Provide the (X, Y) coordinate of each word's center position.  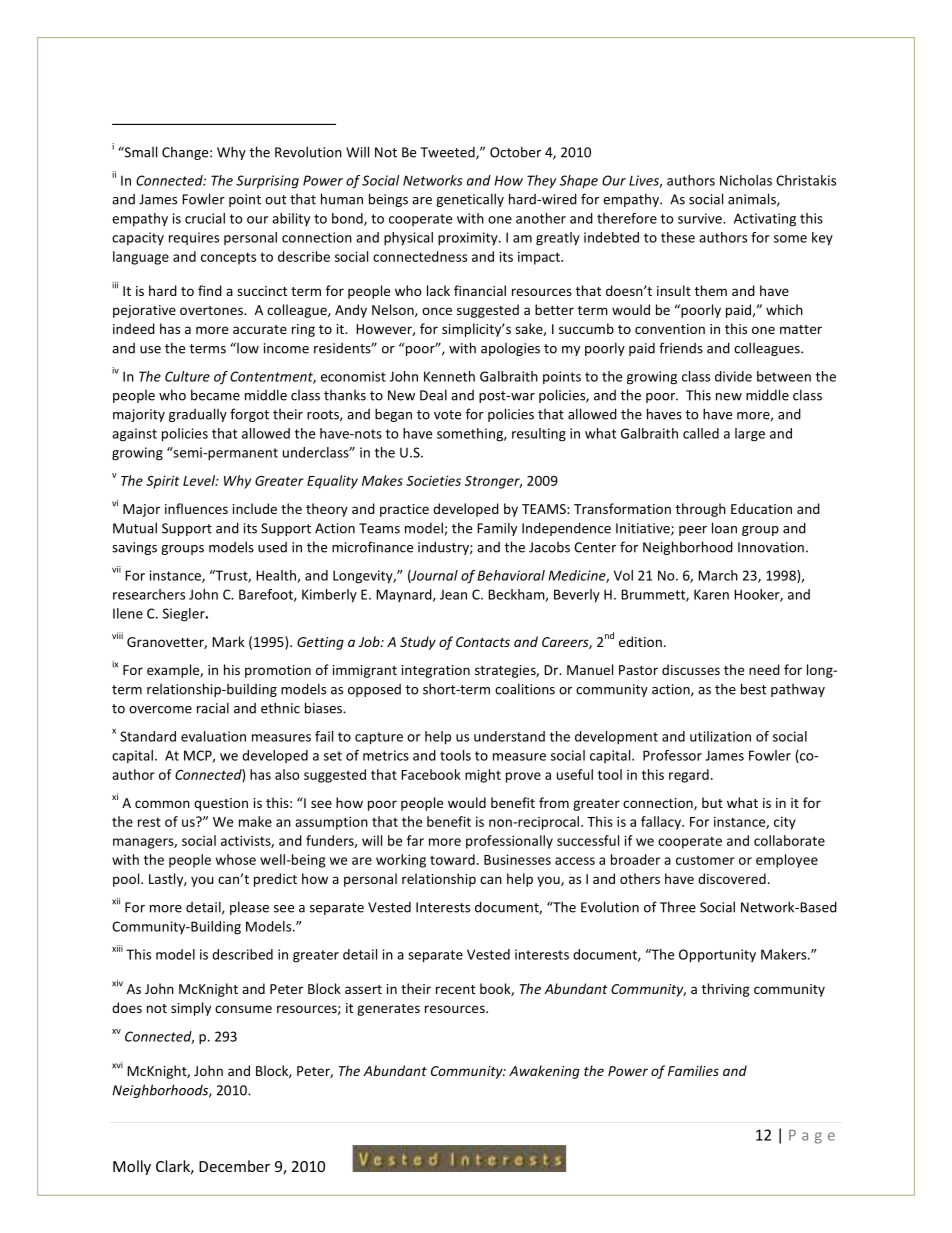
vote (447, 415)
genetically (470, 200)
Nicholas (746, 180)
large (750, 435)
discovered (732, 878)
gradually (198, 415)
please (249, 908)
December (234, 1166)
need (764, 669)
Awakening (544, 1072)
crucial (205, 218)
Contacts (483, 642)
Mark (228, 641)
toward (452, 859)
